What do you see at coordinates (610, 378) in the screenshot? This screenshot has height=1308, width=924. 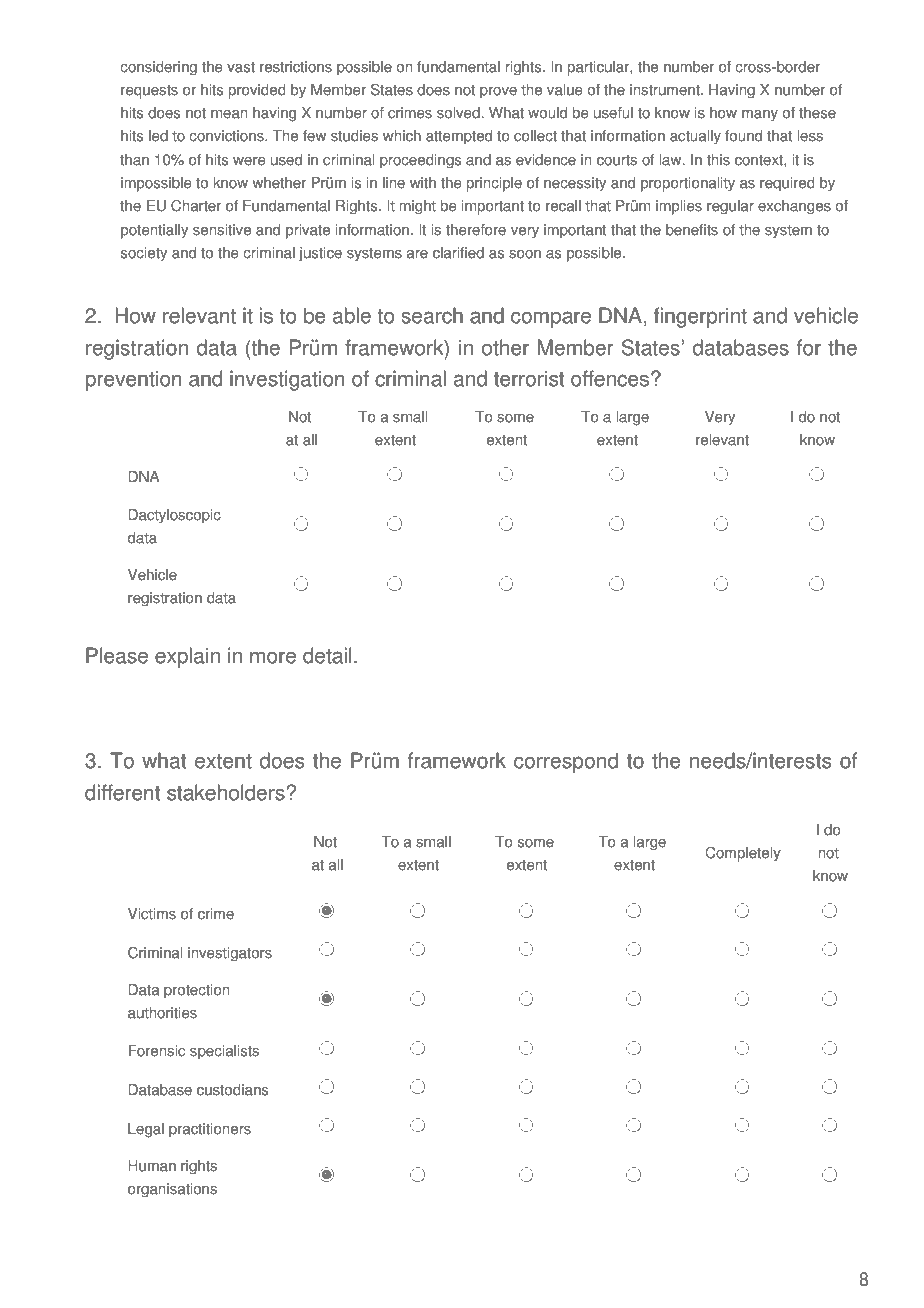 I see `offences` at bounding box center [610, 378].
